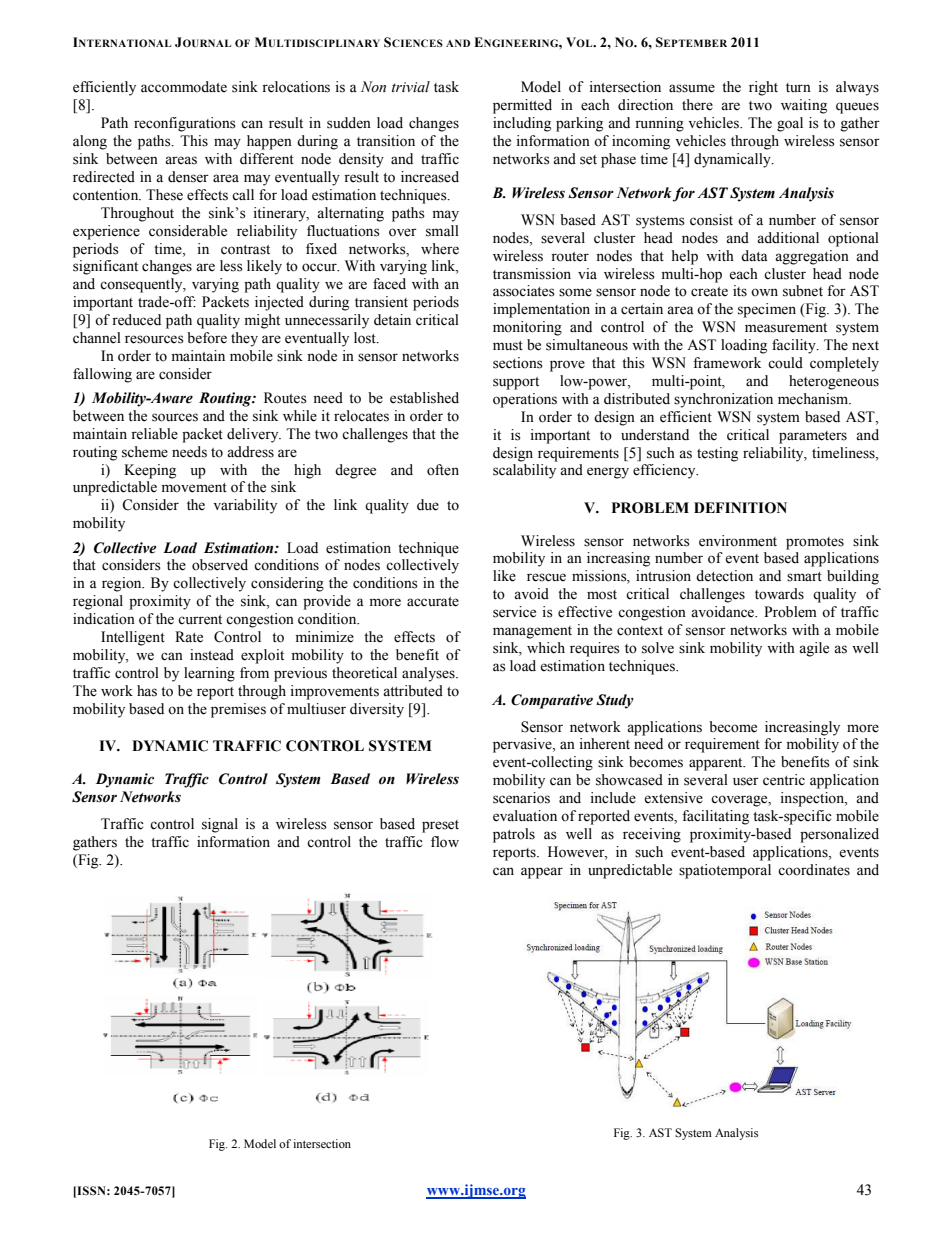 This screenshot has width=952, height=1233. Describe the element at coordinates (522, 106) in the screenshot. I see `permitted` at that location.
